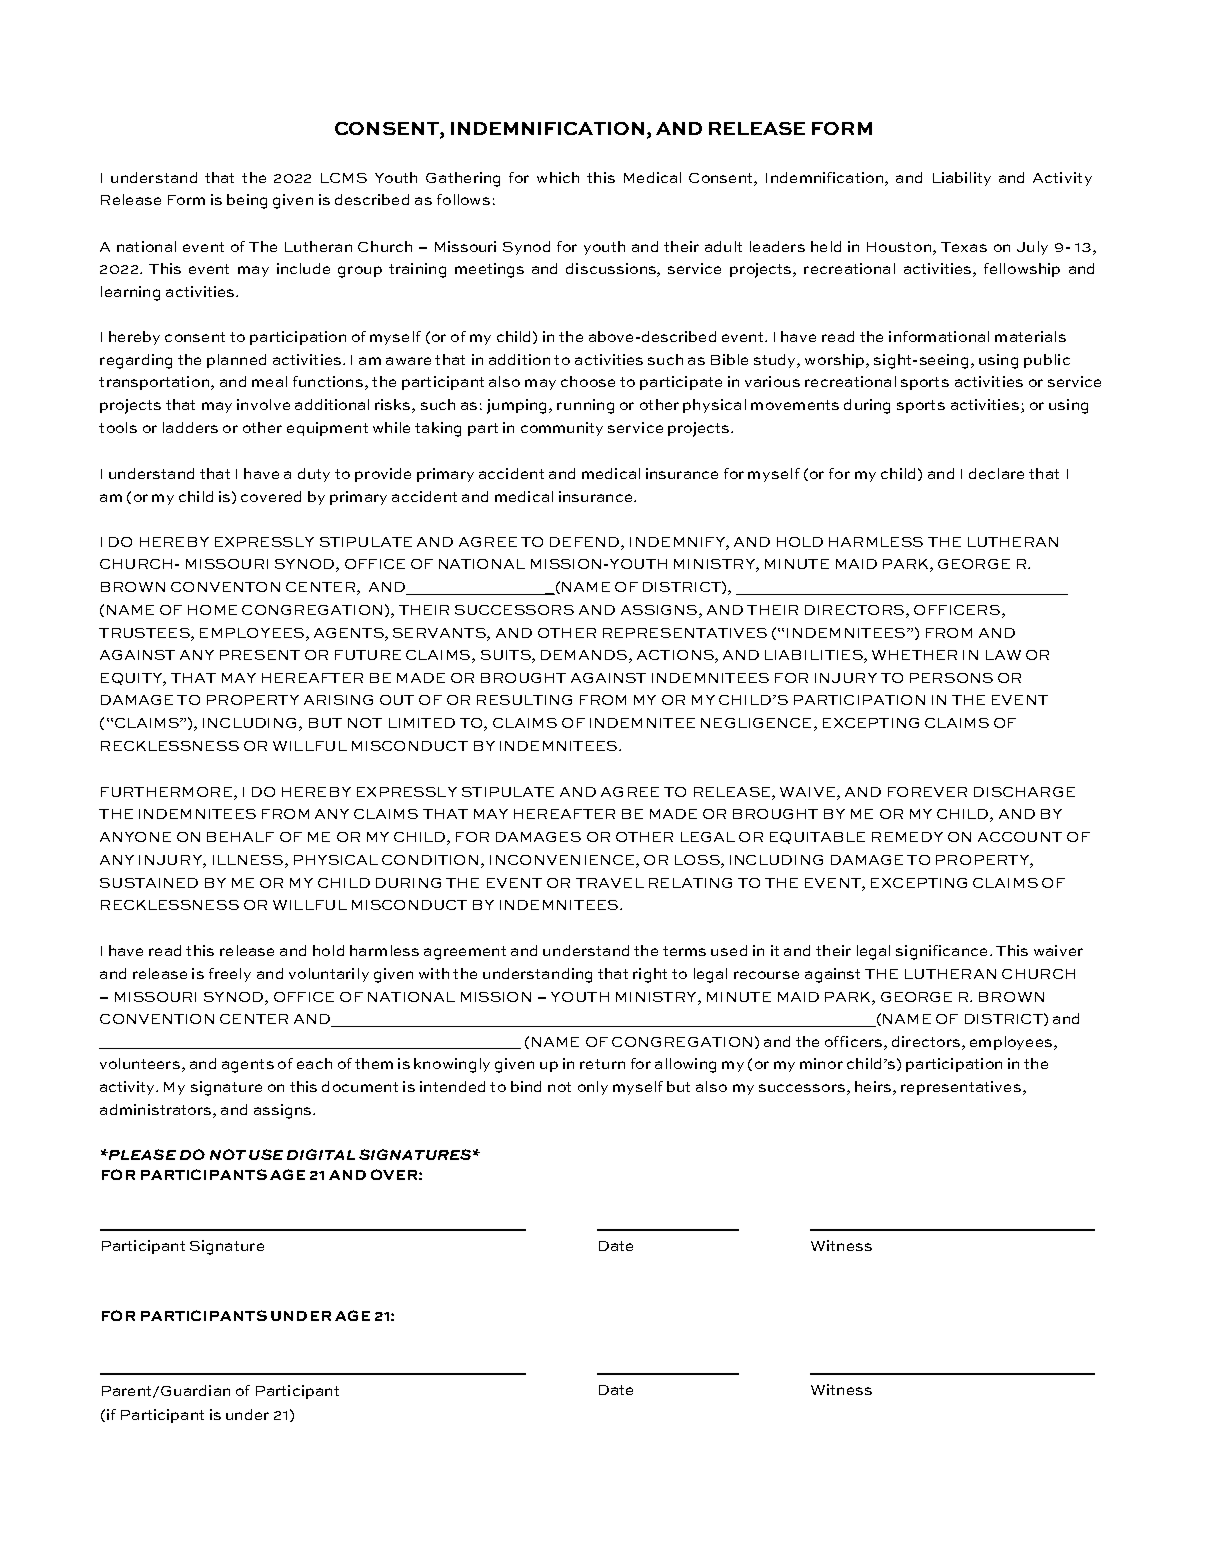 This document has height=1562, width=1207. What do you see at coordinates (586, 542) in the document?
I see `DEFEND` at bounding box center [586, 542].
